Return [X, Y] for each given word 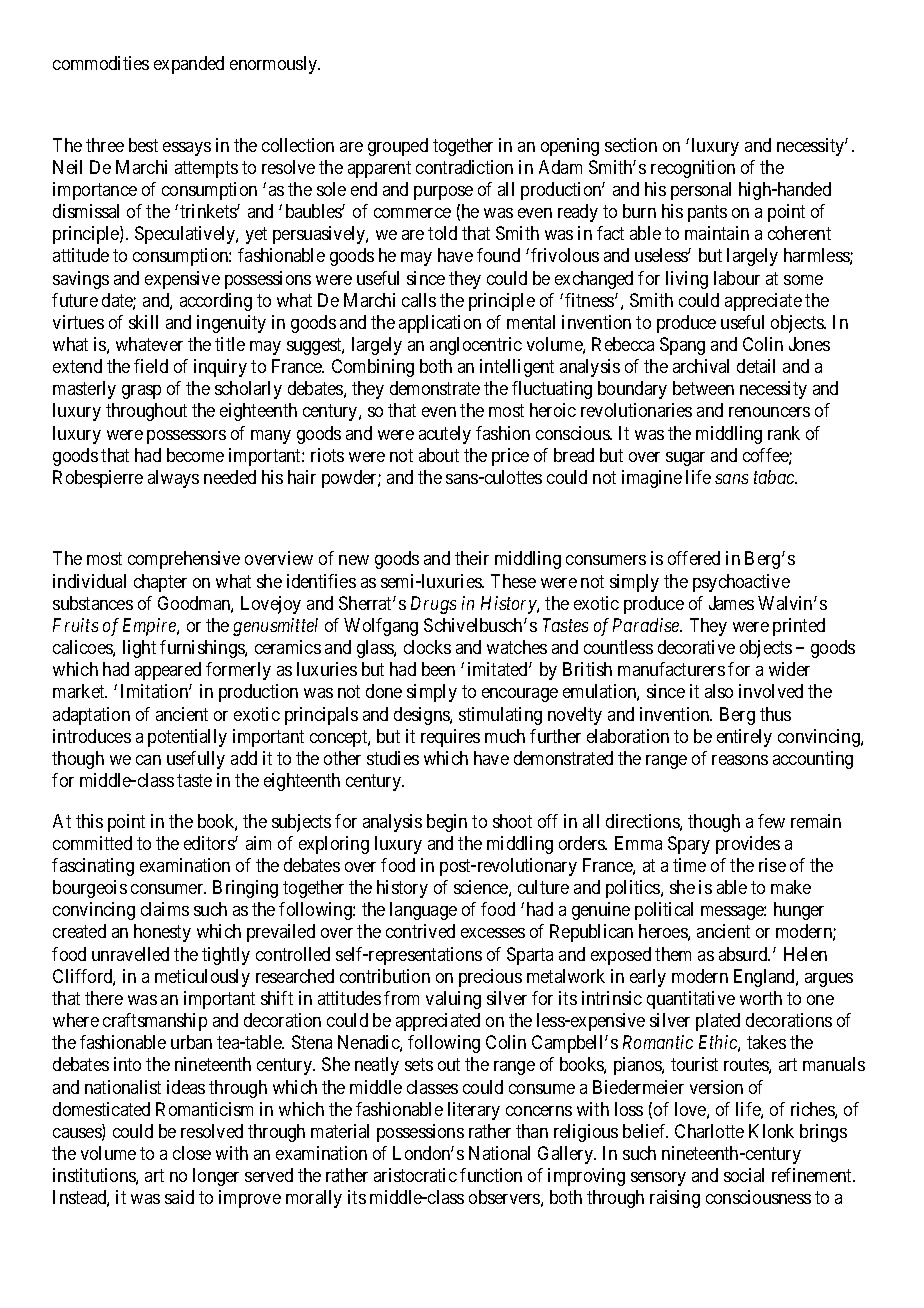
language [423, 911]
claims [165, 909]
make [791, 887]
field [151, 366]
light [139, 649]
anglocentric [476, 346]
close [192, 1153]
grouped [398, 147]
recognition [693, 169]
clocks [427, 647]
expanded [189, 65]
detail [756, 366]
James [731, 603]
